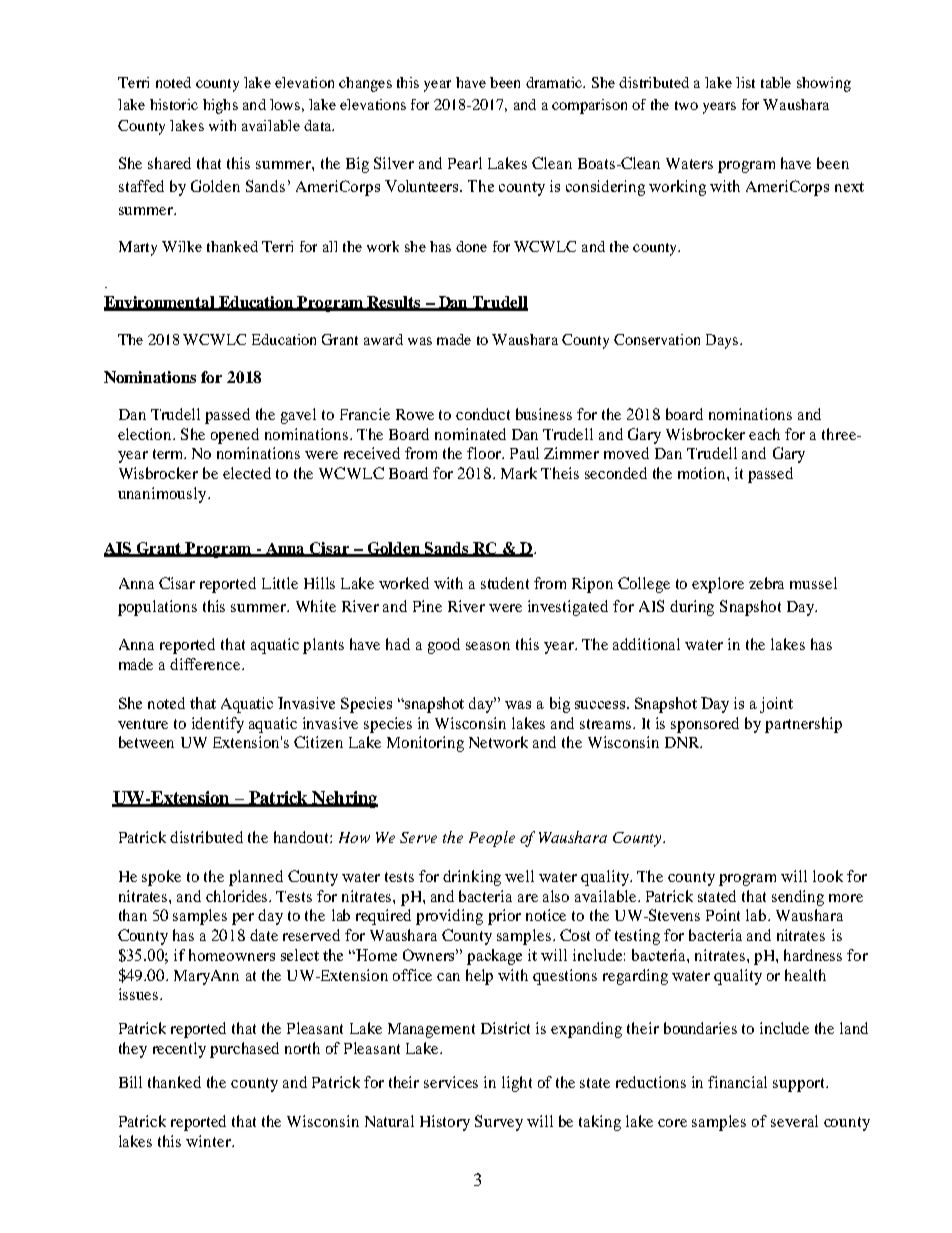 The image size is (952, 1233). I want to click on Survey, so click(499, 1123).
